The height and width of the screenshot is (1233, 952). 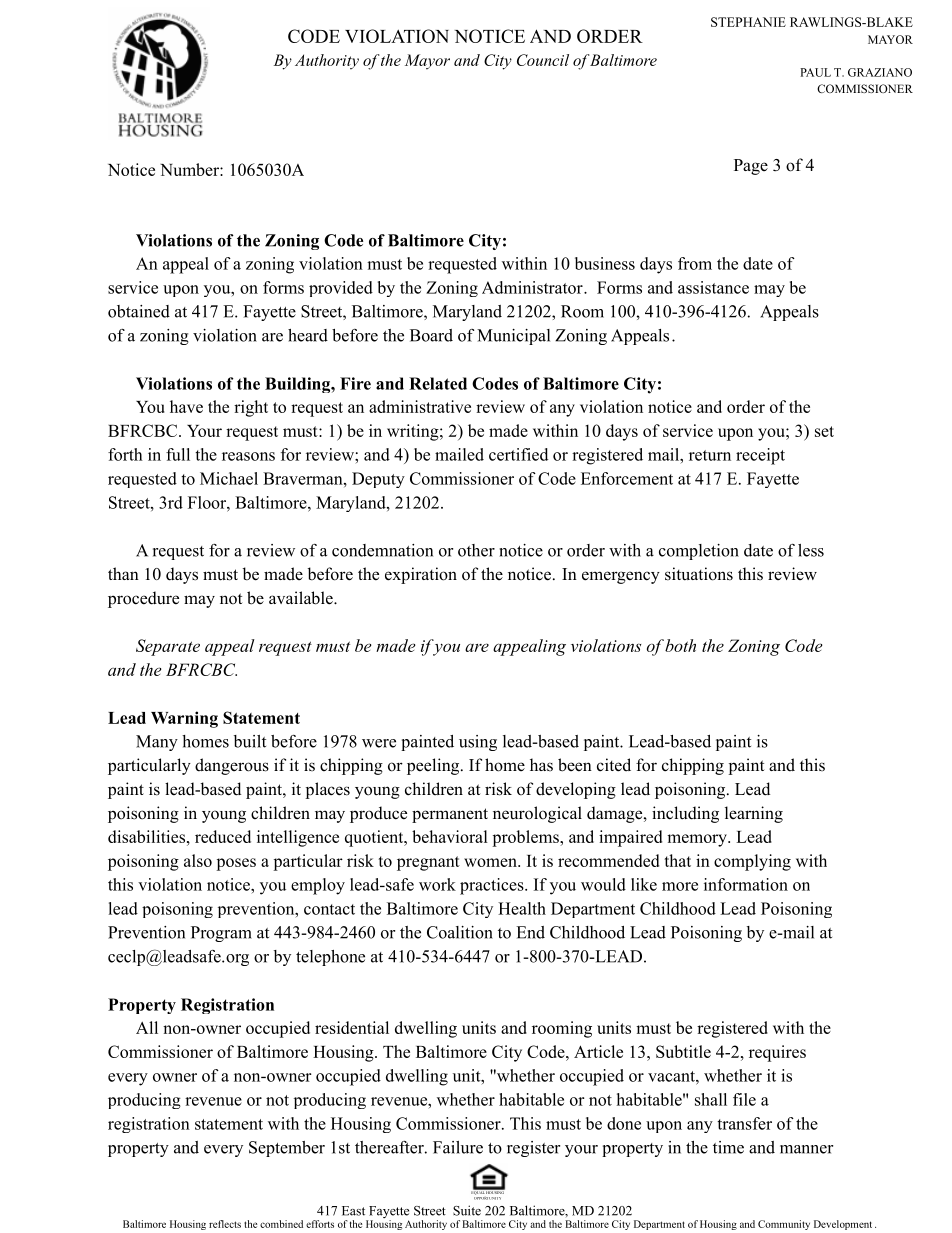 I want to click on STEPHANIE, so click(x=748, y=22).
